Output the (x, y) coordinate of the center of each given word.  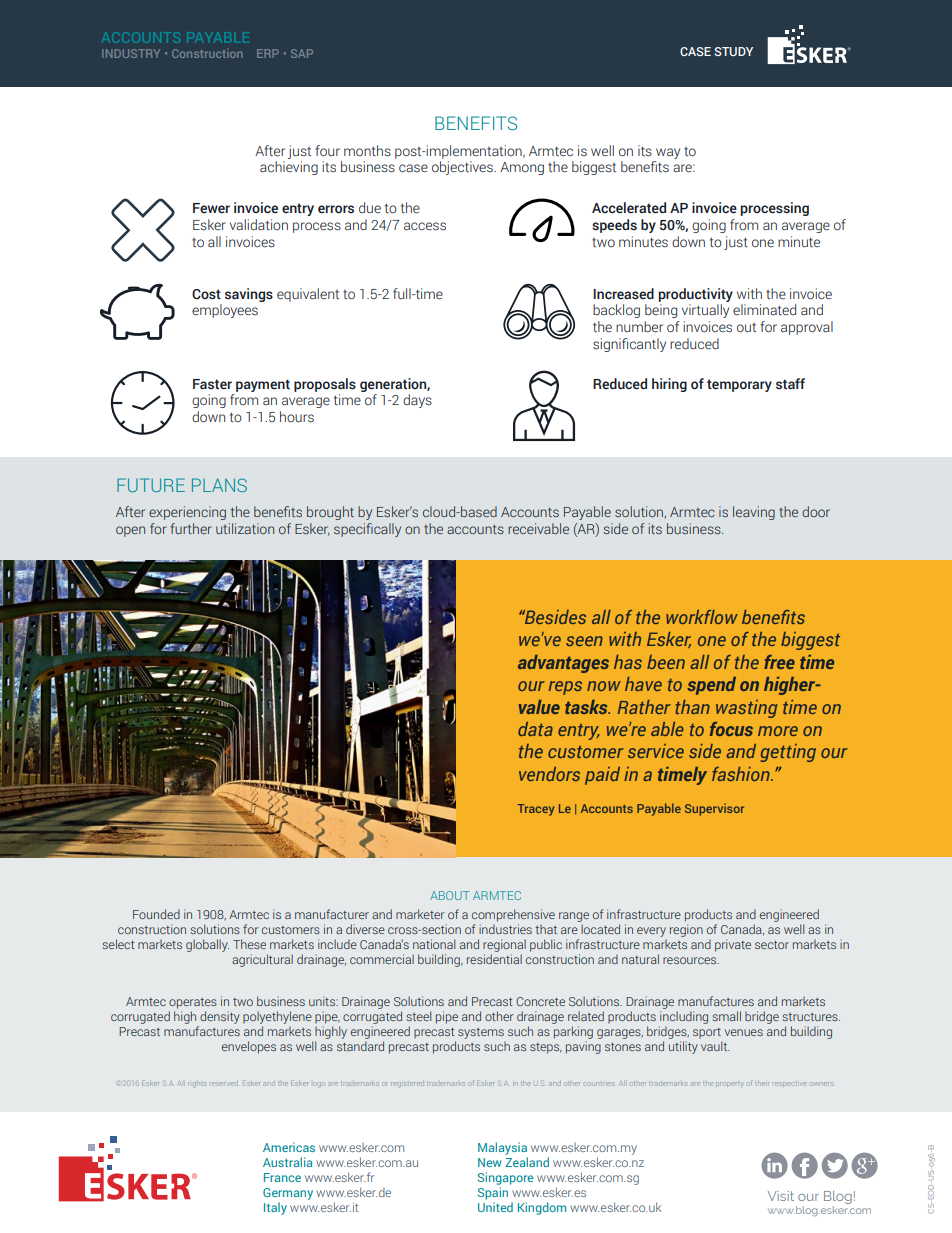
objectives (463, 168)
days (417, 401)
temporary (739, 385)
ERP (268, 53)
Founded (156, 914)
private (733, 945)
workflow (702, 617)
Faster (212, 384)
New (490, 1162)
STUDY (733, 51)
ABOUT (450, 895)
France (282, 1177)
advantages (563, 664)
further (191, 528)
